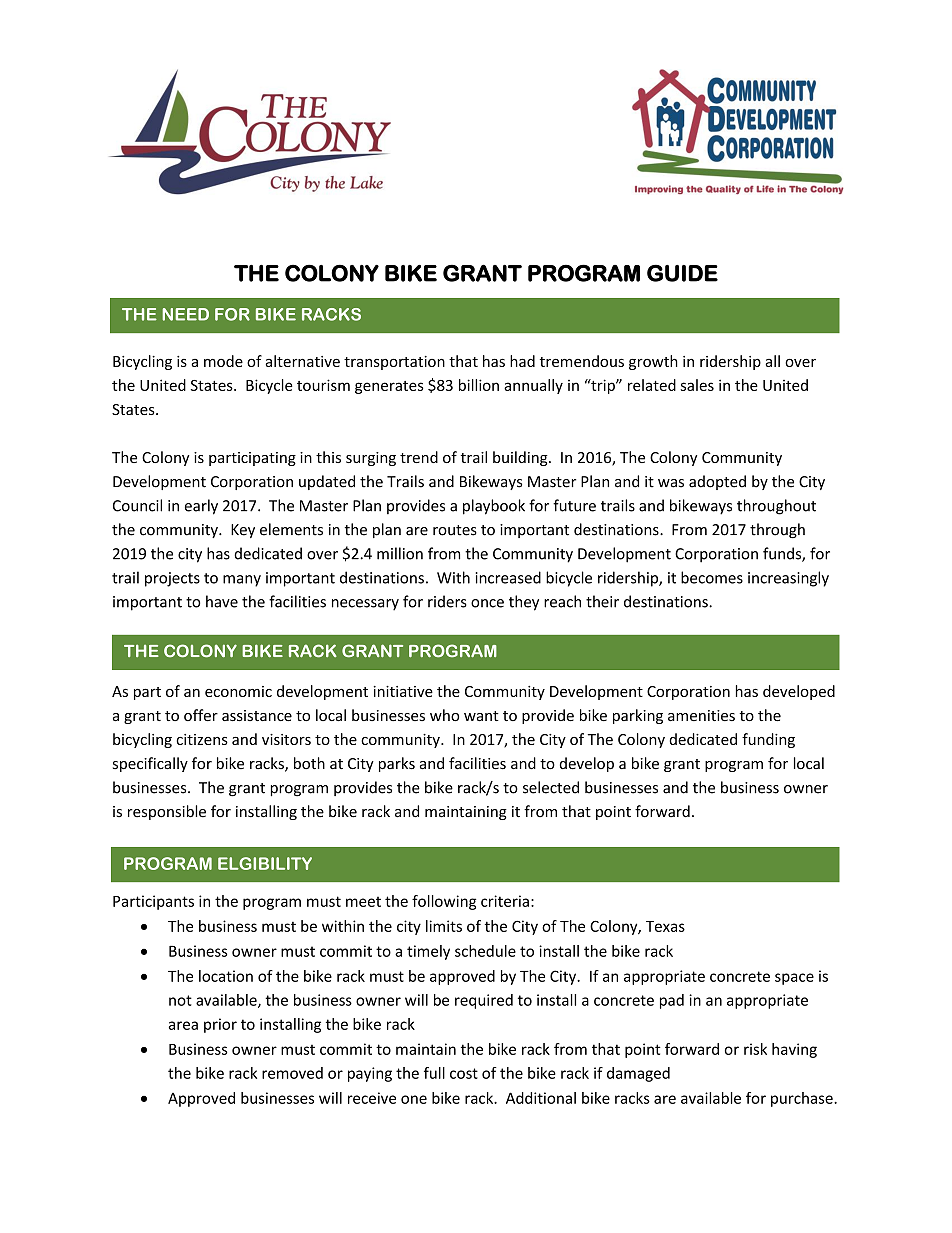  Describe the element at coordinates (768, 740) in the document. I see `funding` at that location.
